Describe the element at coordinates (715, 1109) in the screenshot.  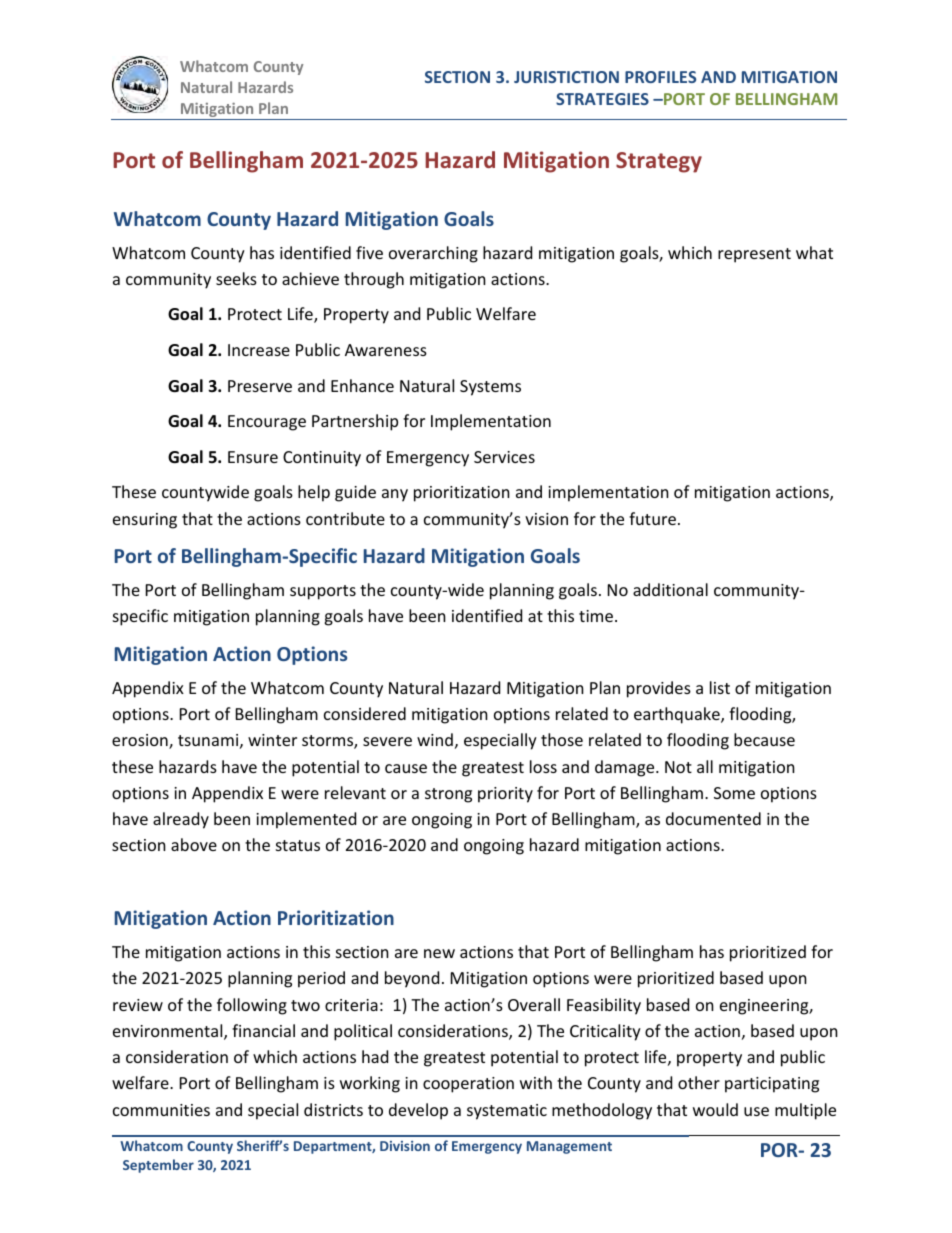
I see `would` at that location.
